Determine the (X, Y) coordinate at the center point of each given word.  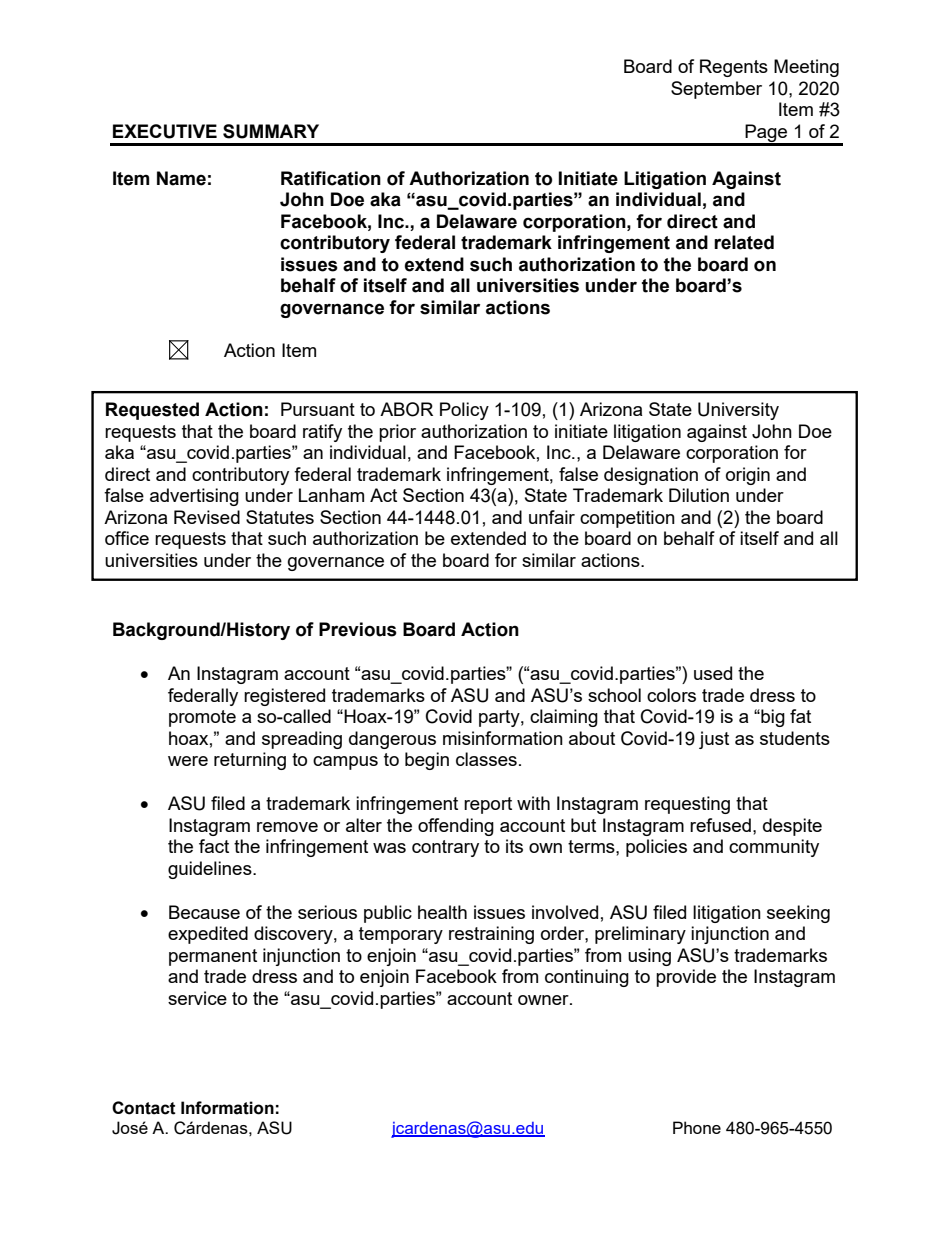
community (774, 848)
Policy (464, 411)
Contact (144, 1108)
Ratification (331, 178)
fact (214, 846)
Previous (358, 629)
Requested (152, 411)
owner (544, 1000)
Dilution (699, 495)
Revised (207, 517)
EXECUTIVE (165, 131)
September (716, 90)
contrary (445, 848)
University (738, 411)
